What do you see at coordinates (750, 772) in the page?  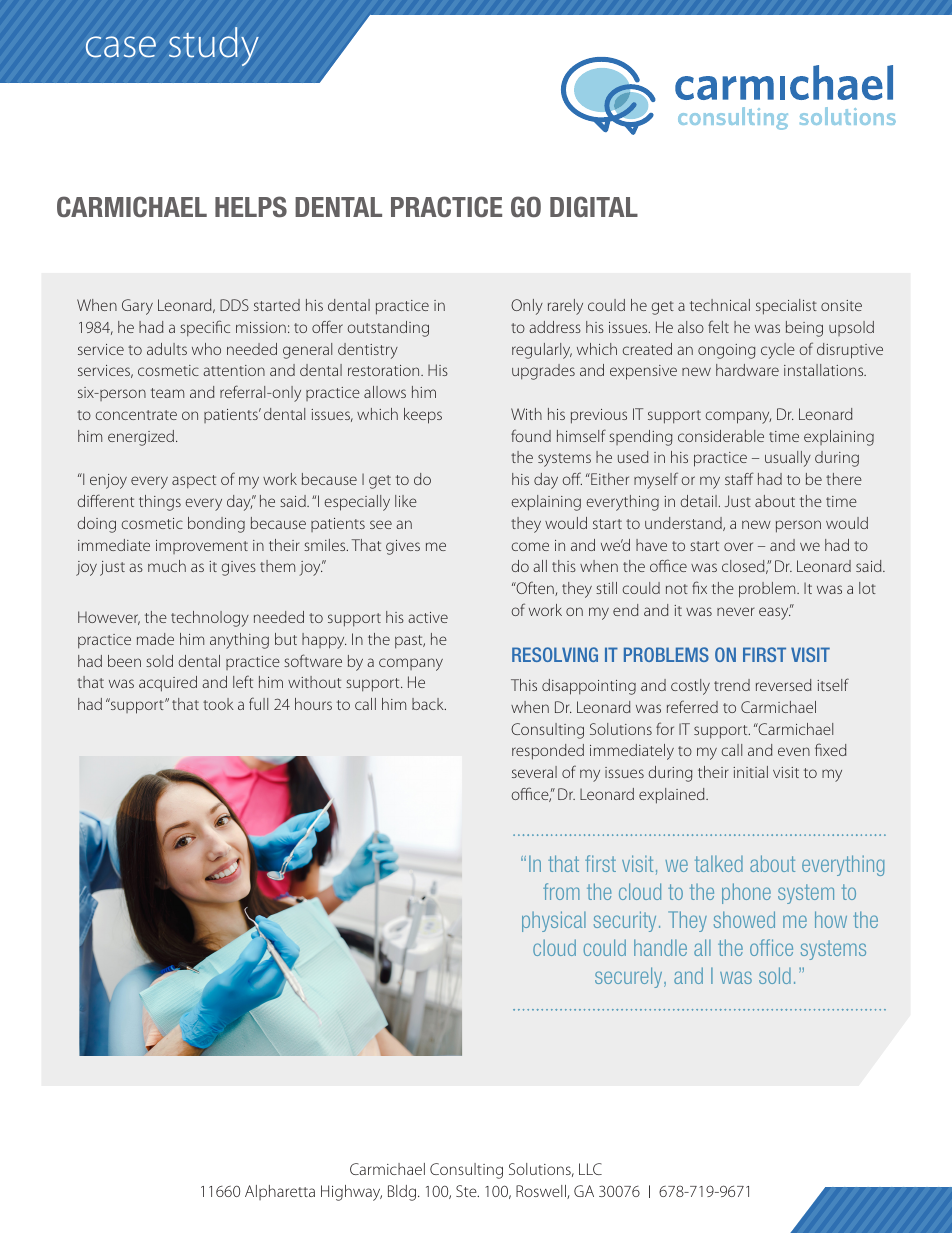 I see `initial` at bounding box center [750, 772].
